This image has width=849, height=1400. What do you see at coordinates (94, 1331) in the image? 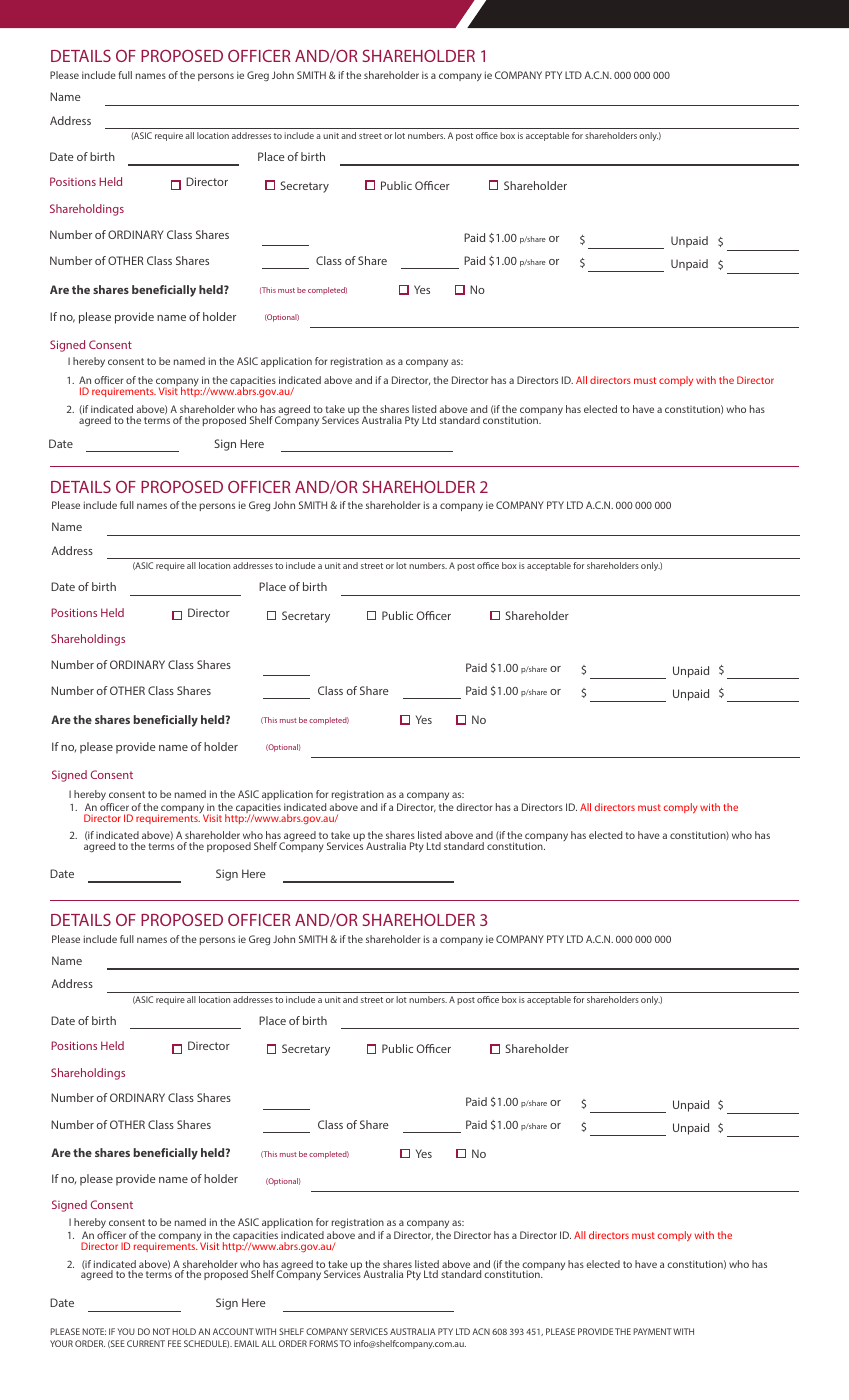
I see `NOTE` at bounding box center [94, 1331].
